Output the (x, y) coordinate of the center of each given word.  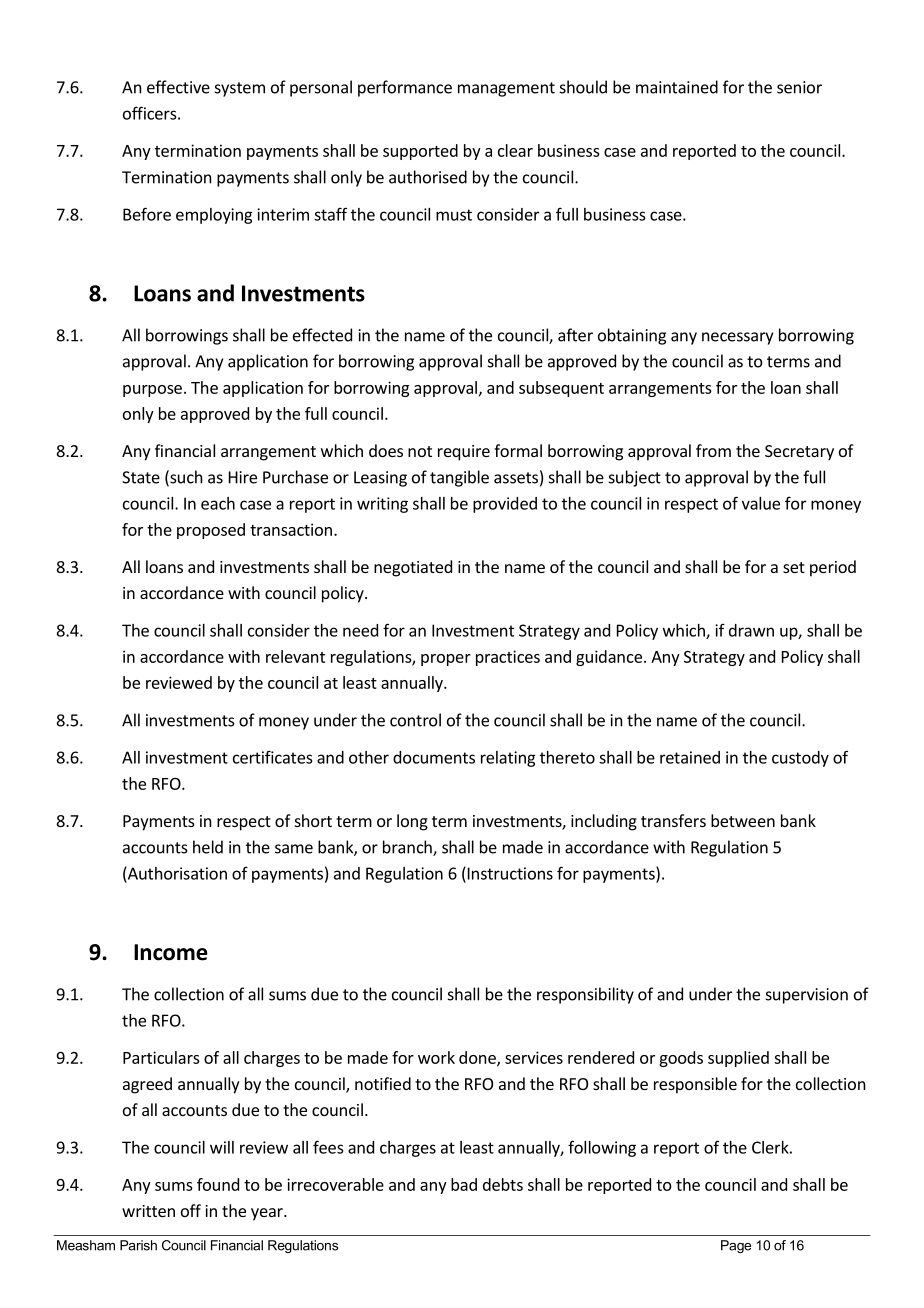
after (575, 335)
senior (799, 87)
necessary (737, 338)
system (240, 89)
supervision (807, 996)
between (743, 820)
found (218, 1184)
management (506, 89)
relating (508, 759)
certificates (272, 757)
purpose (152, 391)
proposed (211, 531)
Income (171, 952)
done (478, 1058)
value (761, 503)
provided (505, 505)
